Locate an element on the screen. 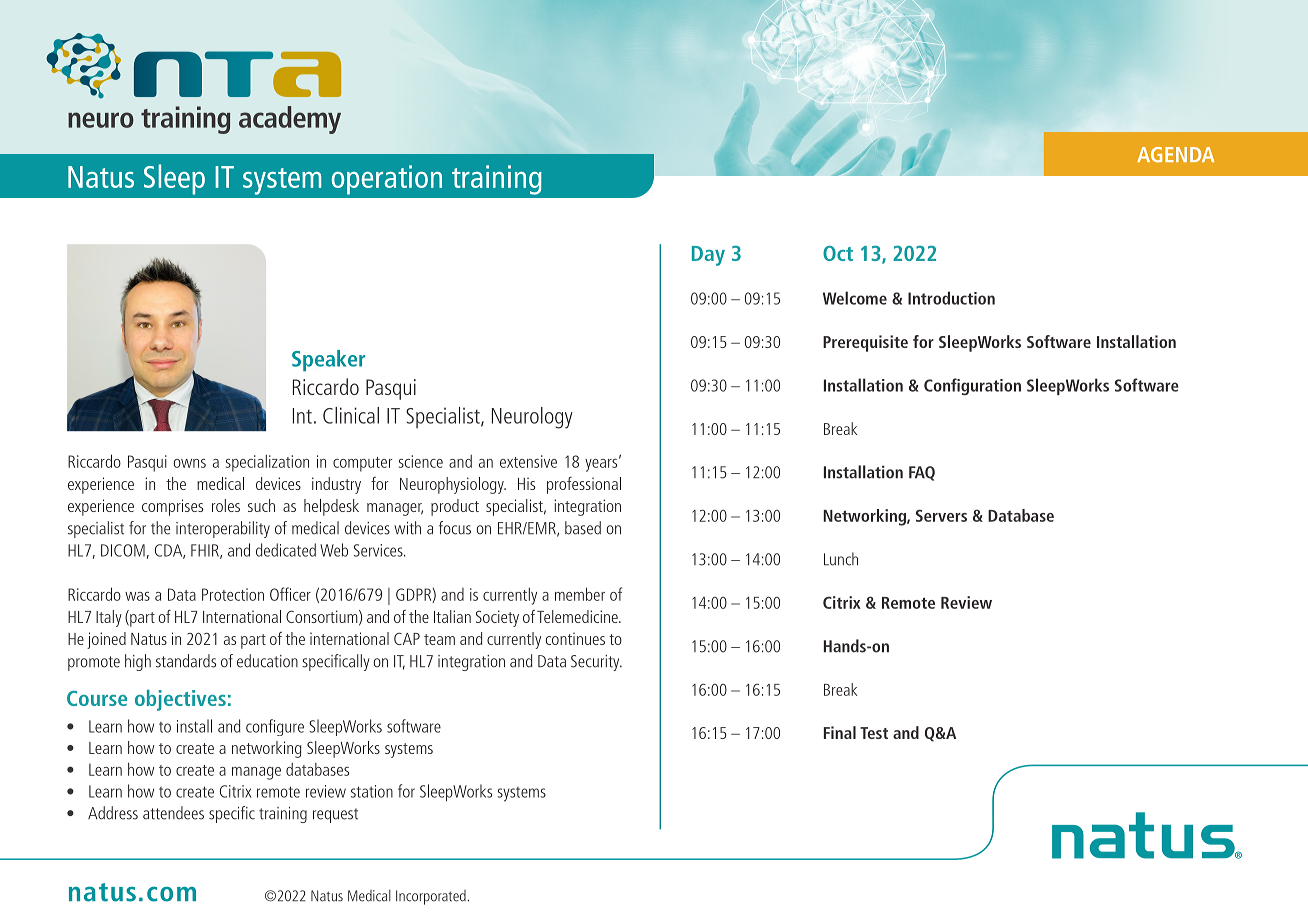  attendees is located at coordinates (173, 813).
